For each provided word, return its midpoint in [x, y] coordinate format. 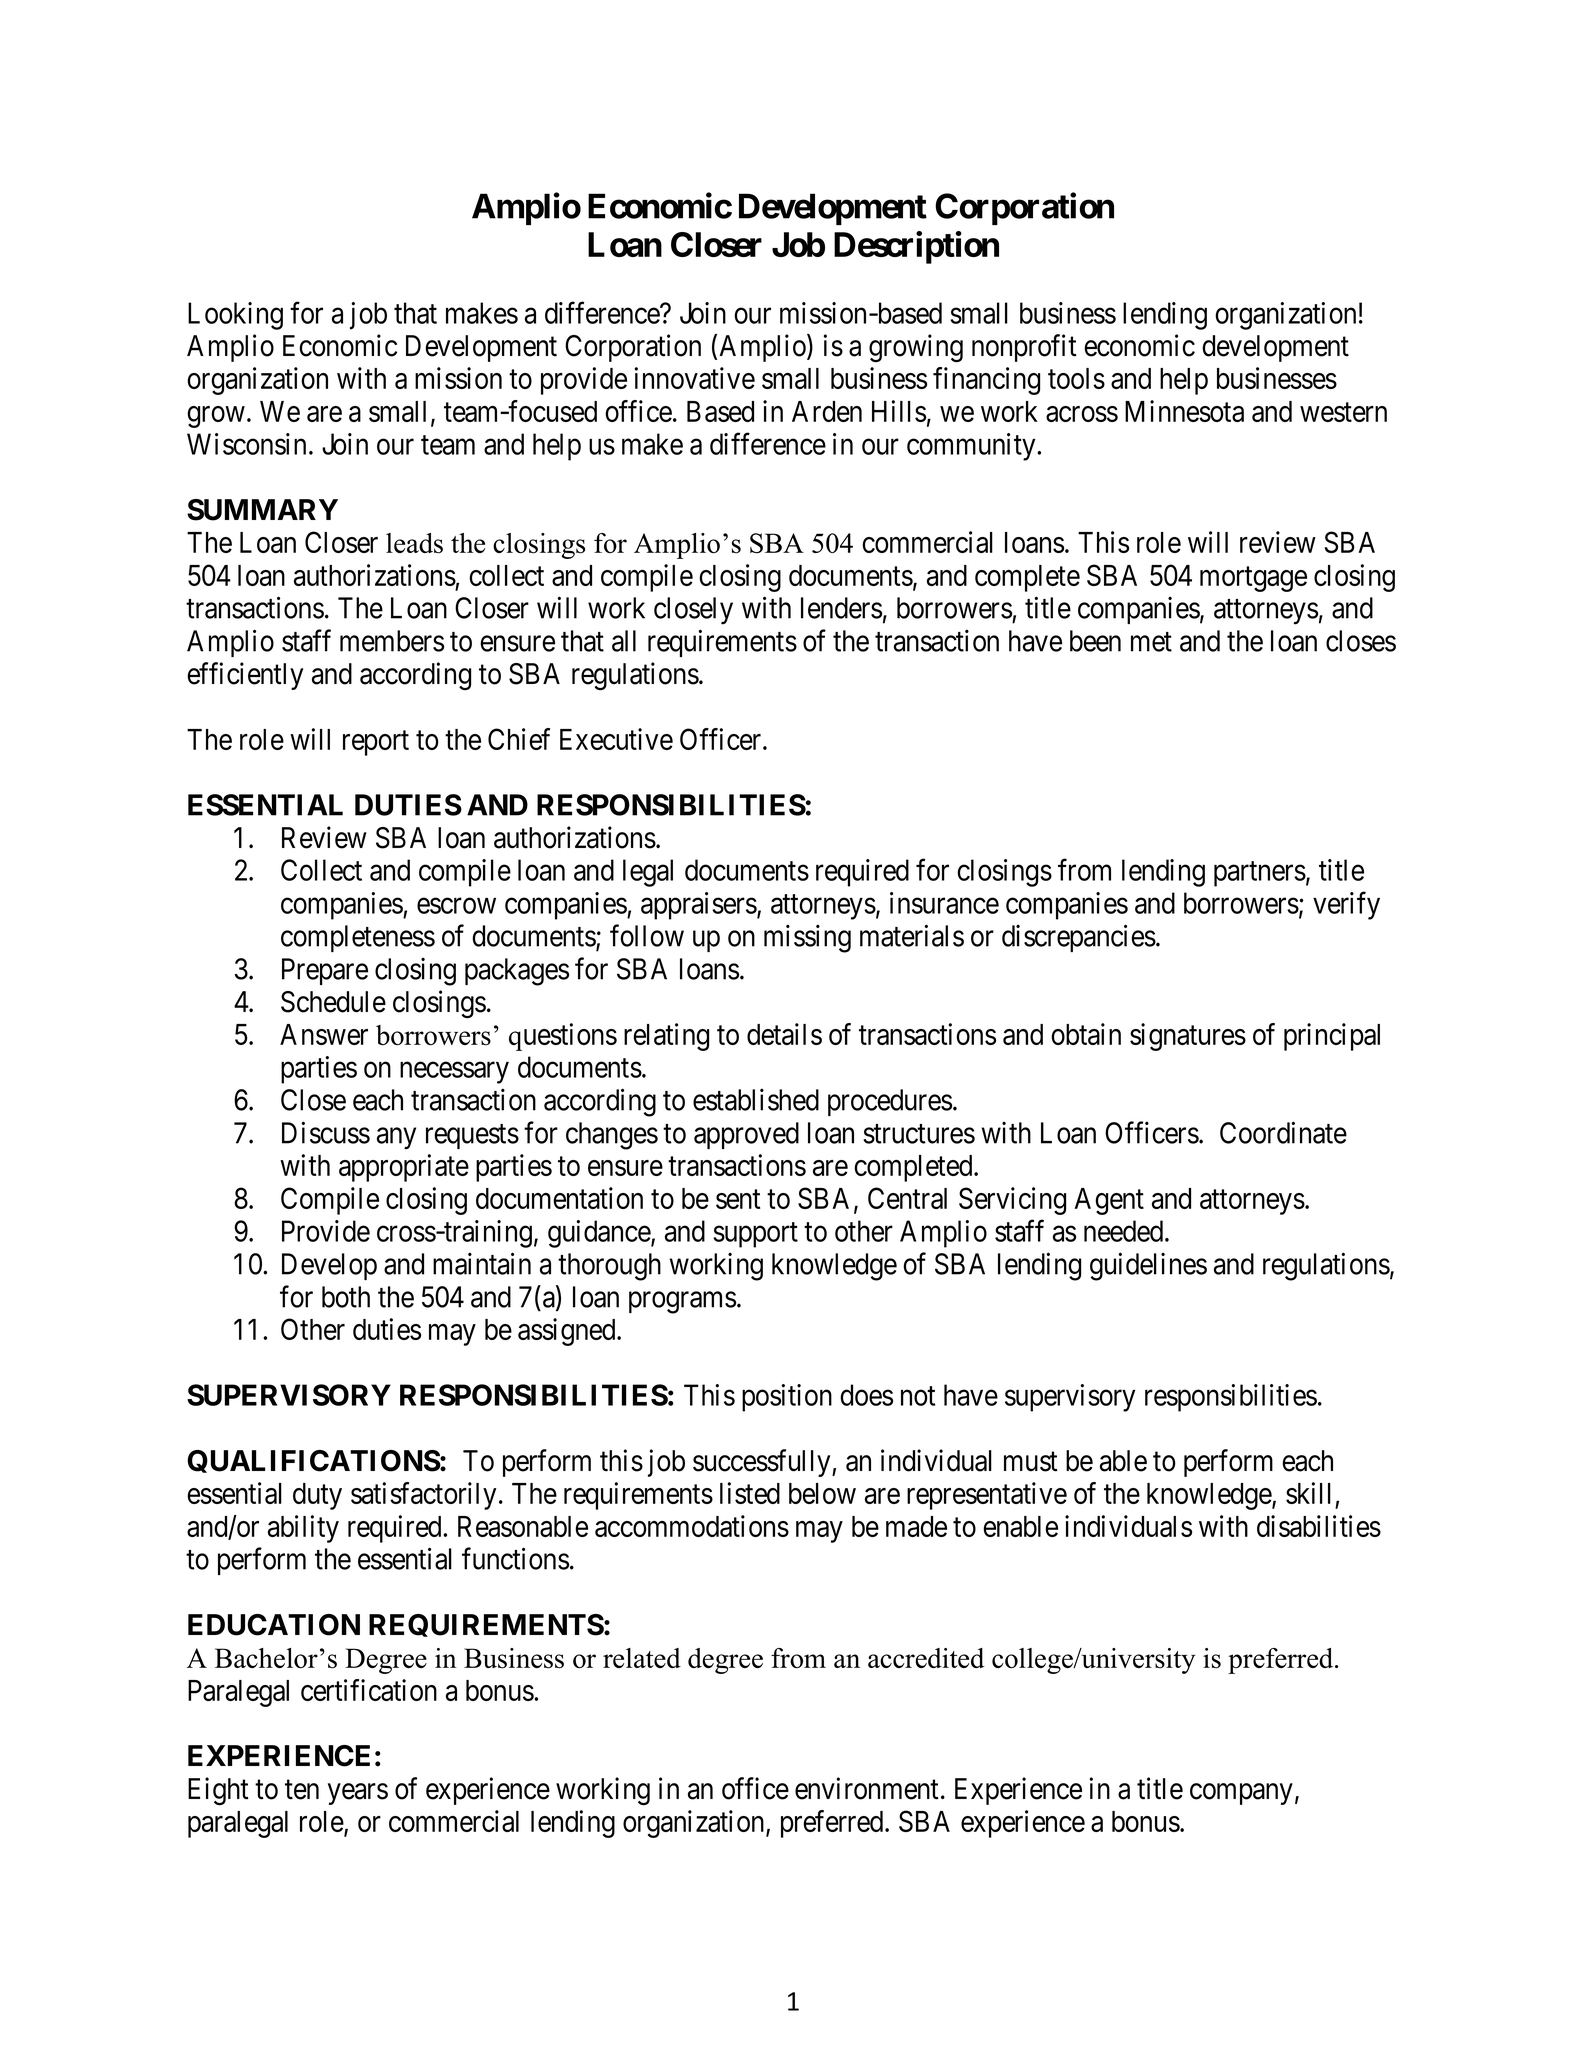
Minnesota [1184, 411]
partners [1260, 874]
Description [916, 247]
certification [369, 1690]
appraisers [699, 906]
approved [746, 1135]
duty [317, 1496]
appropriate [404, 1168]
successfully [763, 1463]
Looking [235, 316]
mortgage [1253, 579]
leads [414, 543]
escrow [456, 906]
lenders [841, 608]
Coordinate [1283, 1132]
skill [1308, 1493]
